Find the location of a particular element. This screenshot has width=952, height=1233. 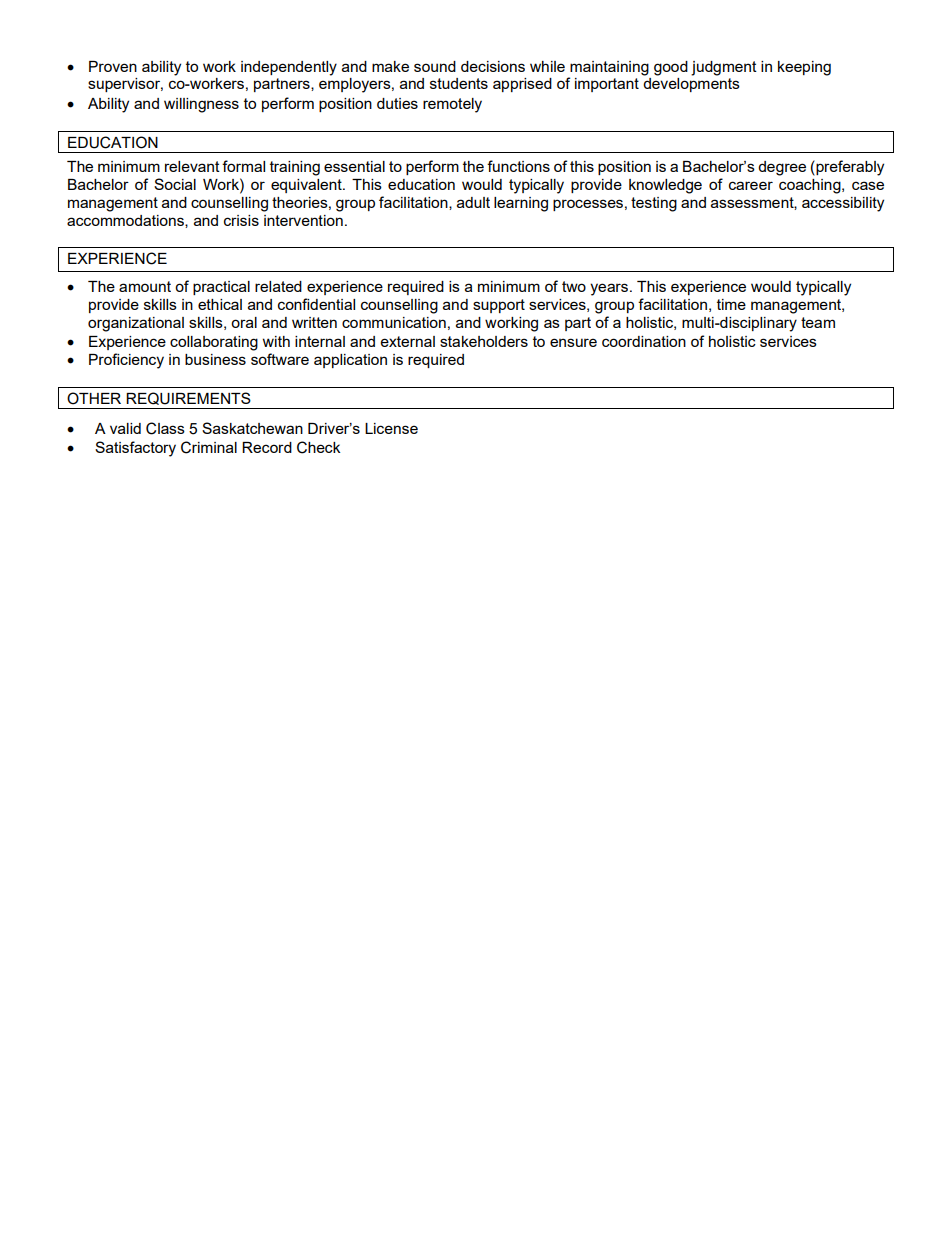

time is located at coordinates (731, 304).
